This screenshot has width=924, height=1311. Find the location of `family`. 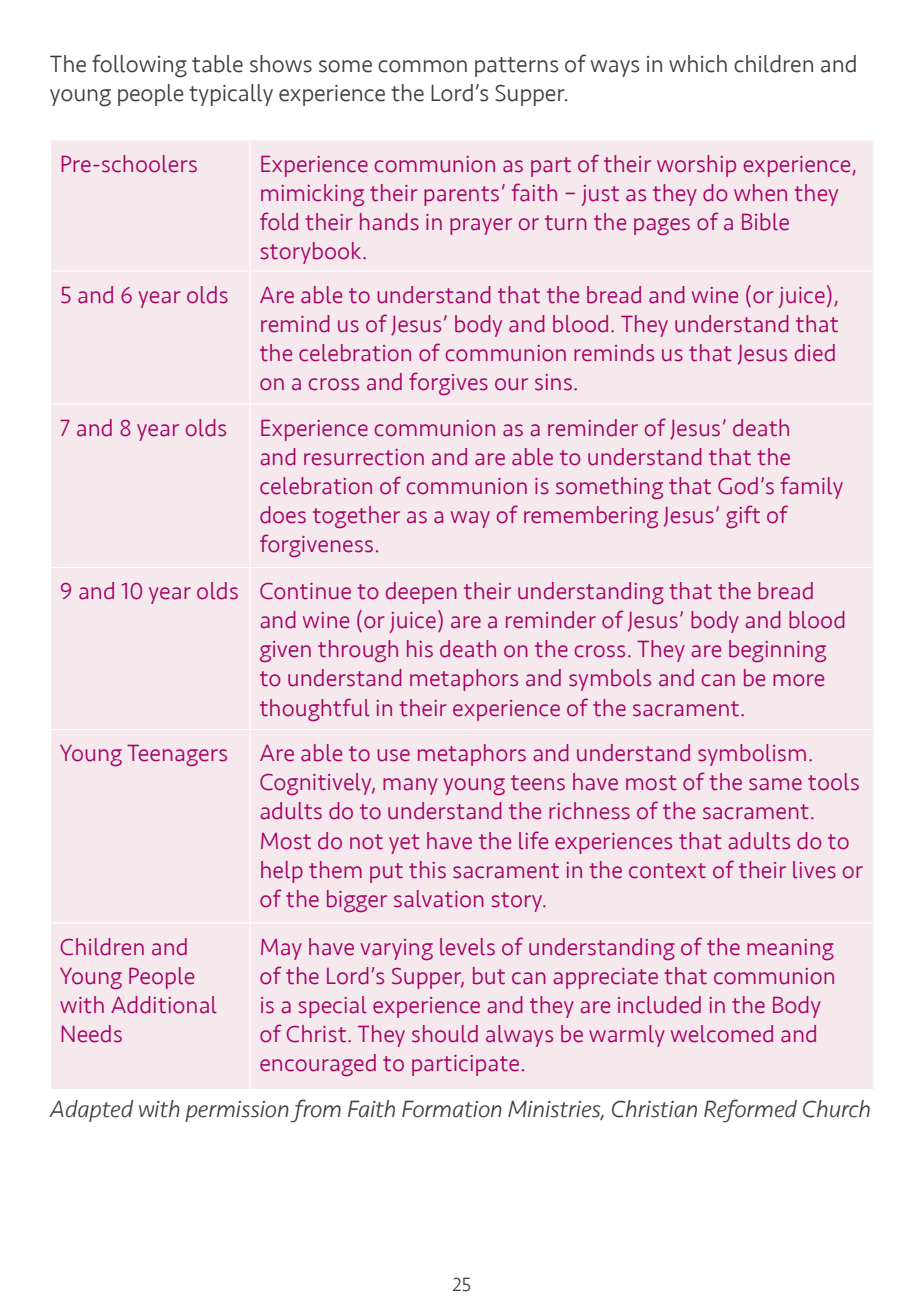

family is located at coordinates (812, 487).
